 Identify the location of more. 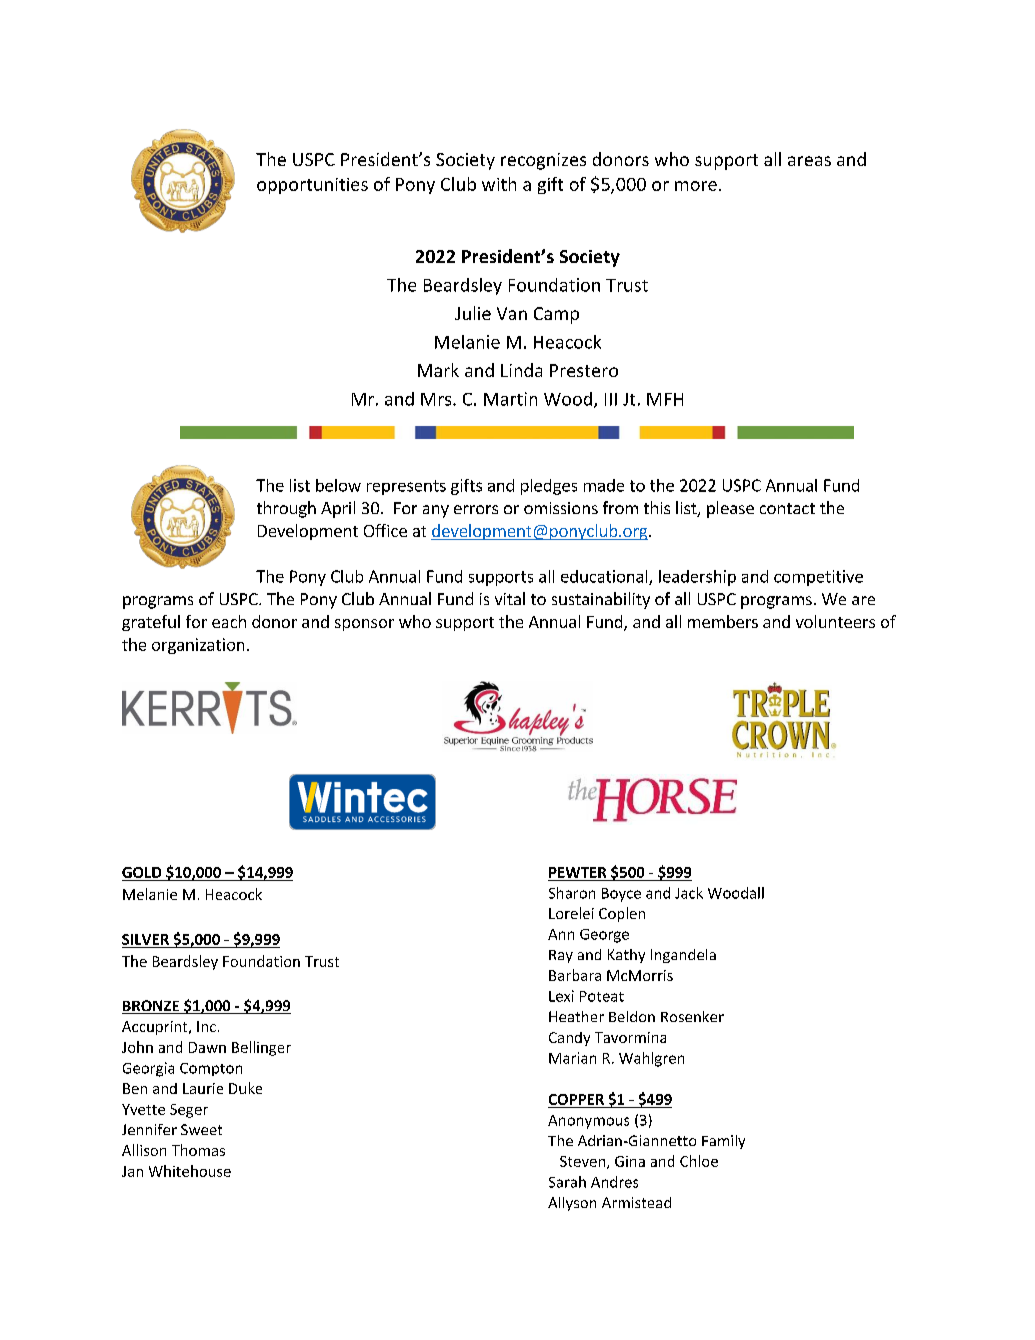
(696, 186).
